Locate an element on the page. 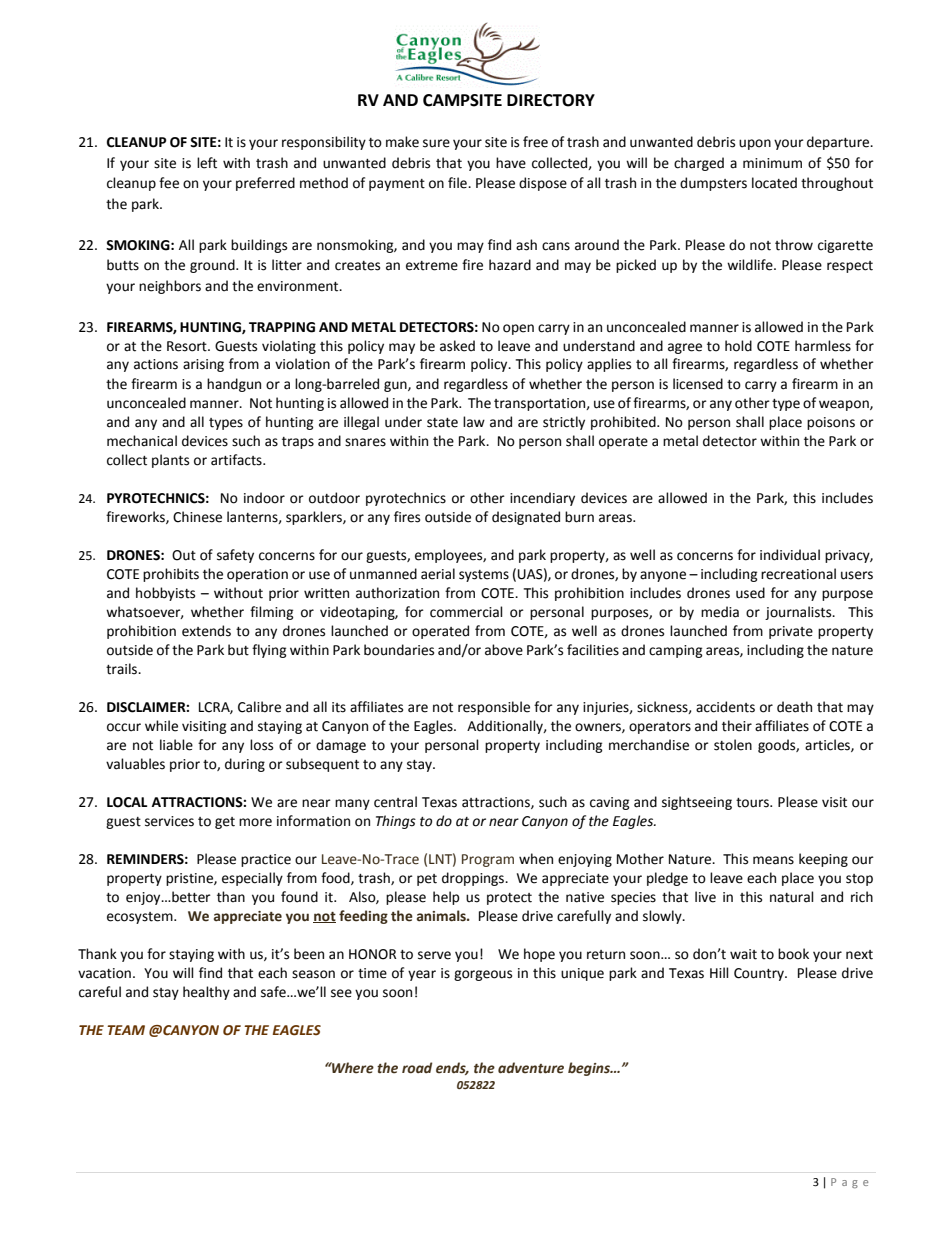  poisons is located at coordinates (831, 423).
